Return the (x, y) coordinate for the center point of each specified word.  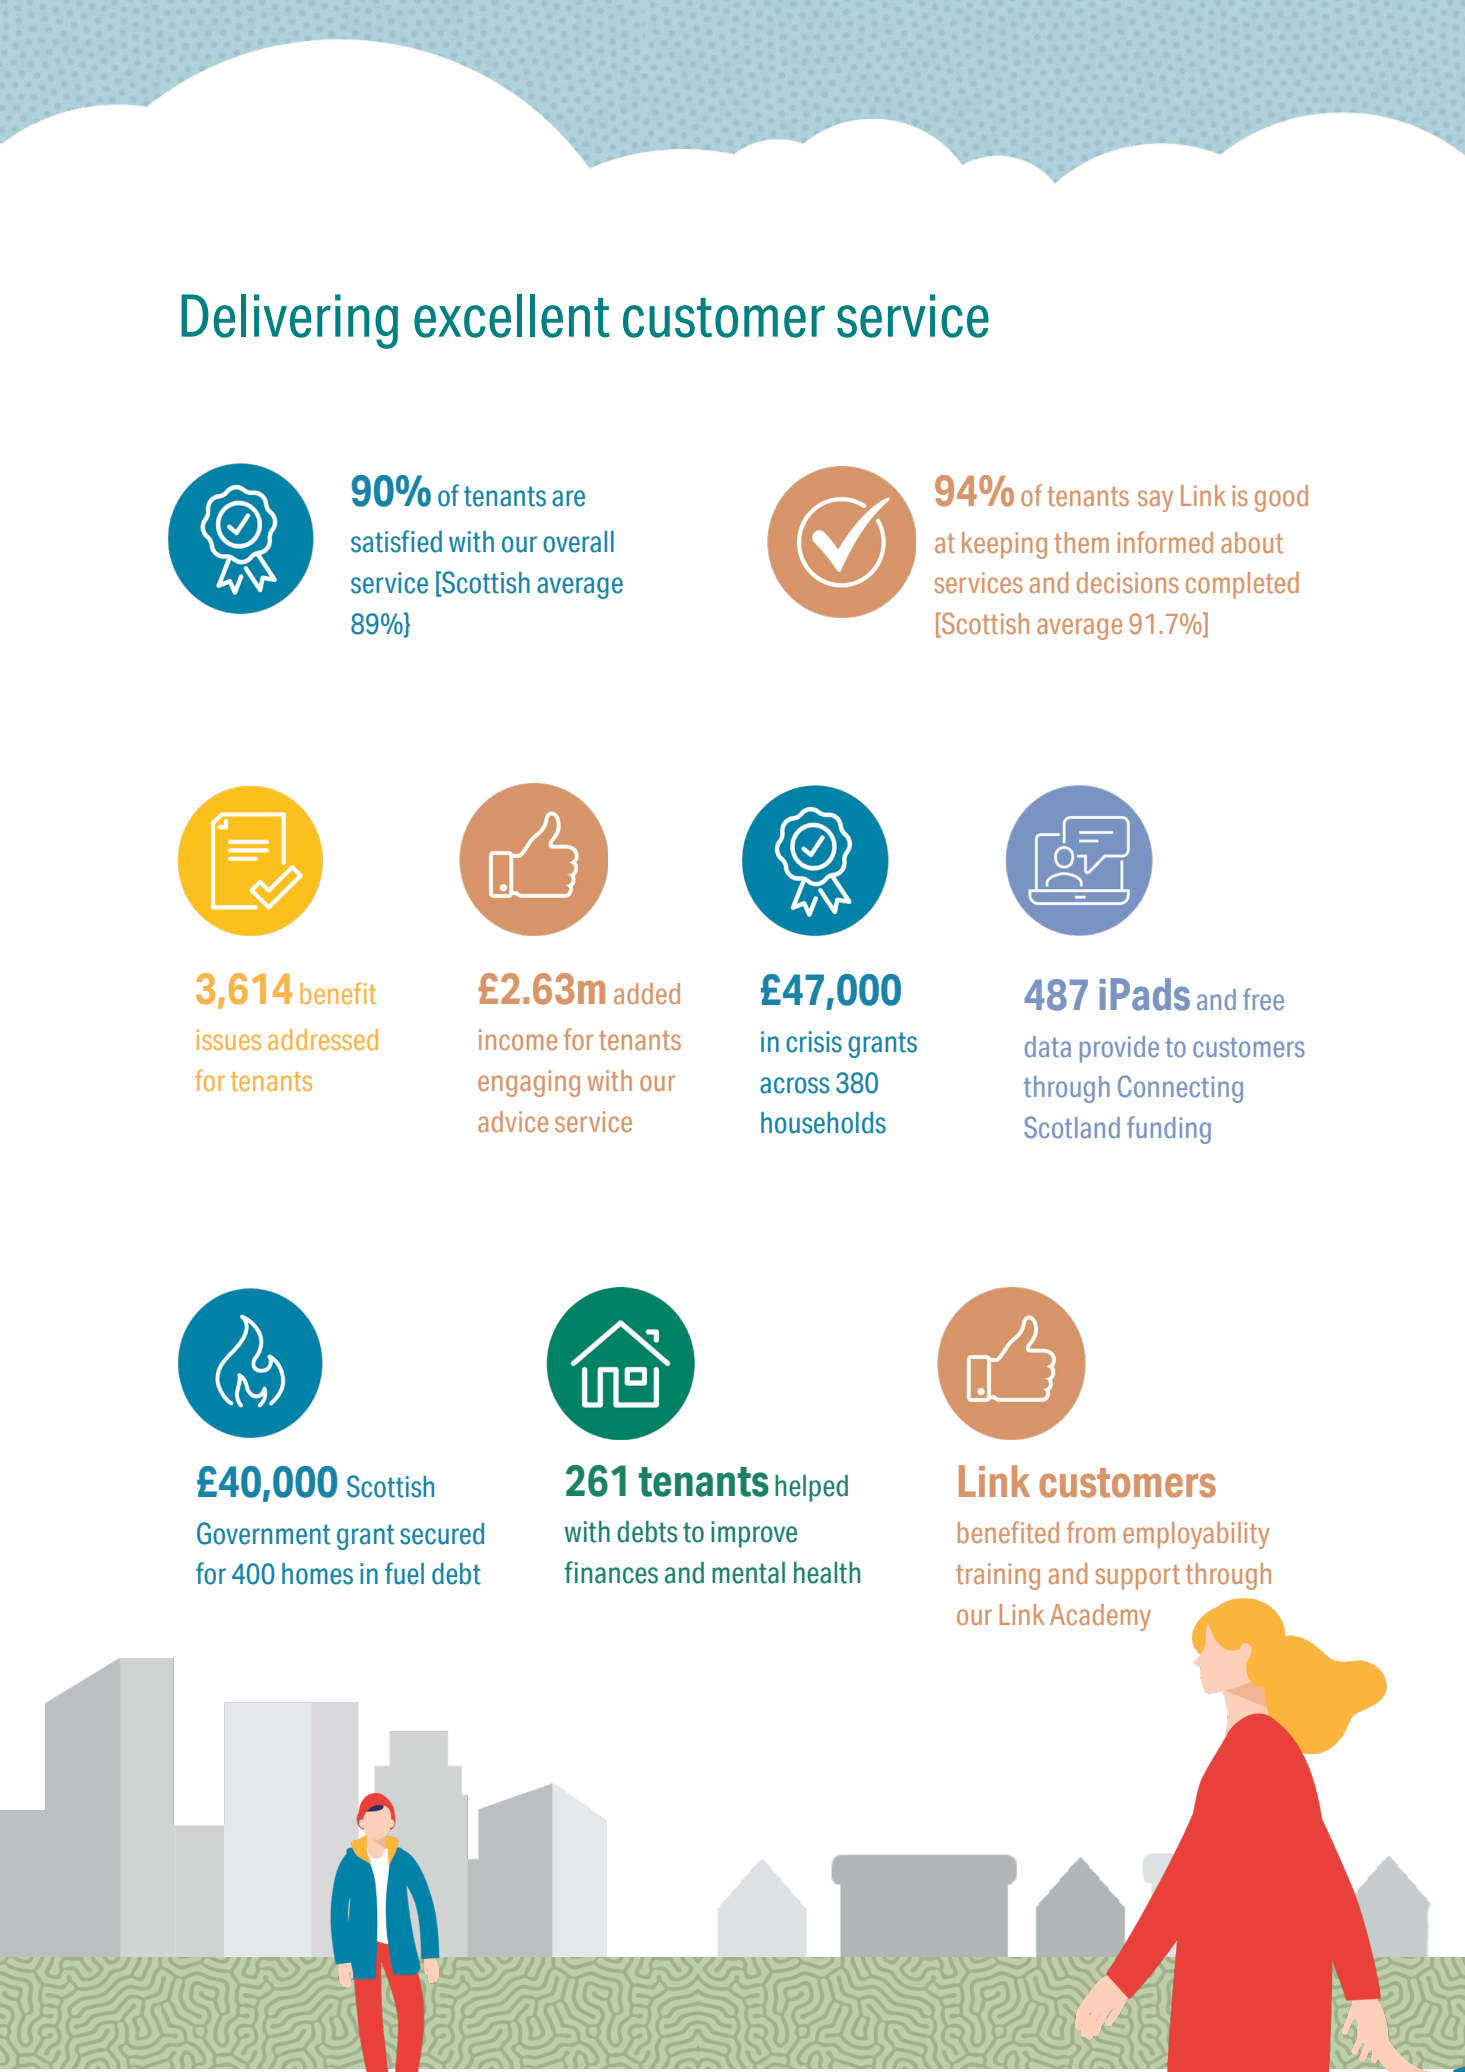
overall (578, 542)
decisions (1128, 582)
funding (1169, 1130)
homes (317, 1574)
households (823, 1123)
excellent (512, 316)
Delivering (289, 321)
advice (513, 1121)
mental (748, 1573)
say (1155, 501)
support (1137, 1577)
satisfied (396, 541)
